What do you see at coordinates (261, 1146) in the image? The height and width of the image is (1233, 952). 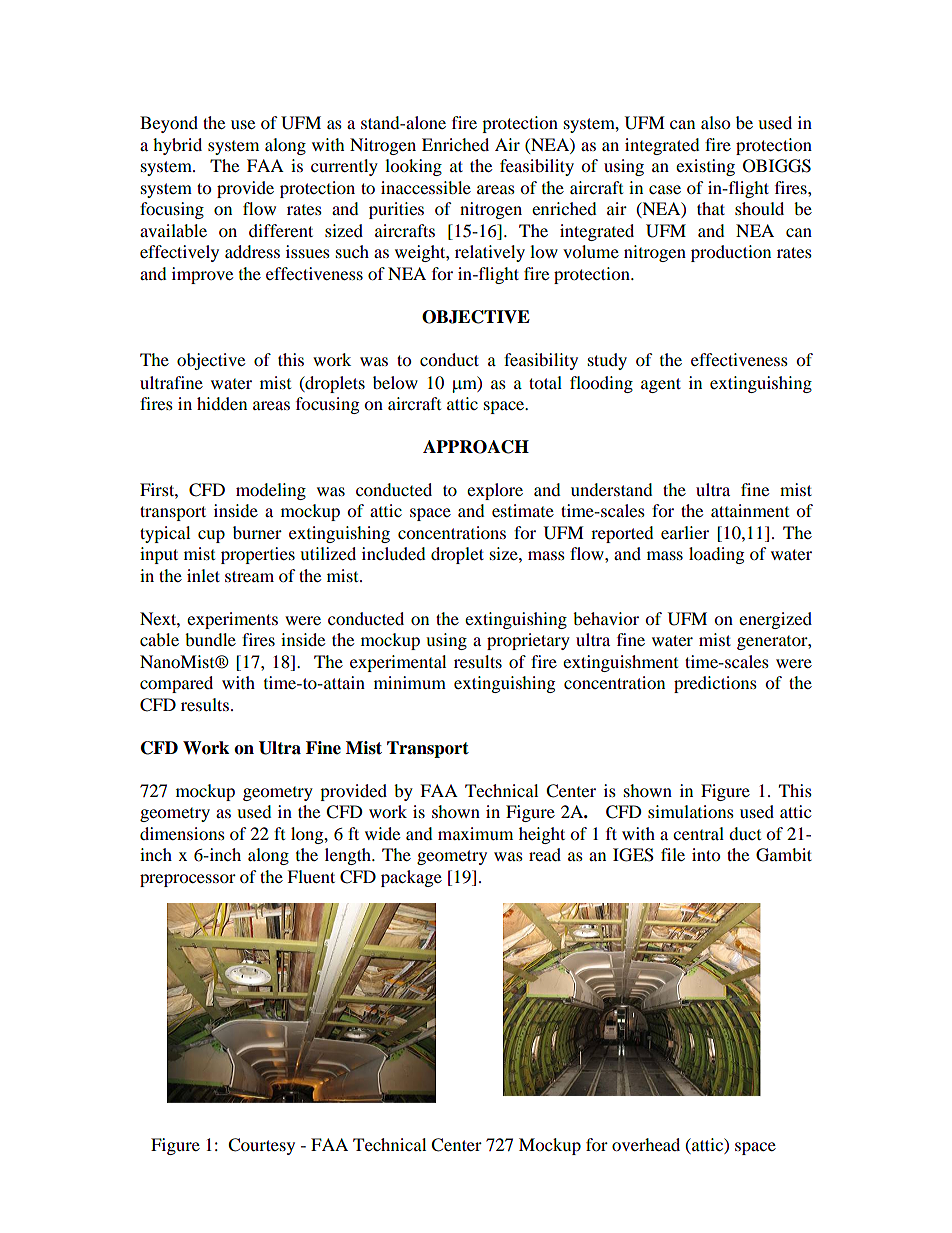 I see `Courtesy` at bounding box center [261, 1146].
